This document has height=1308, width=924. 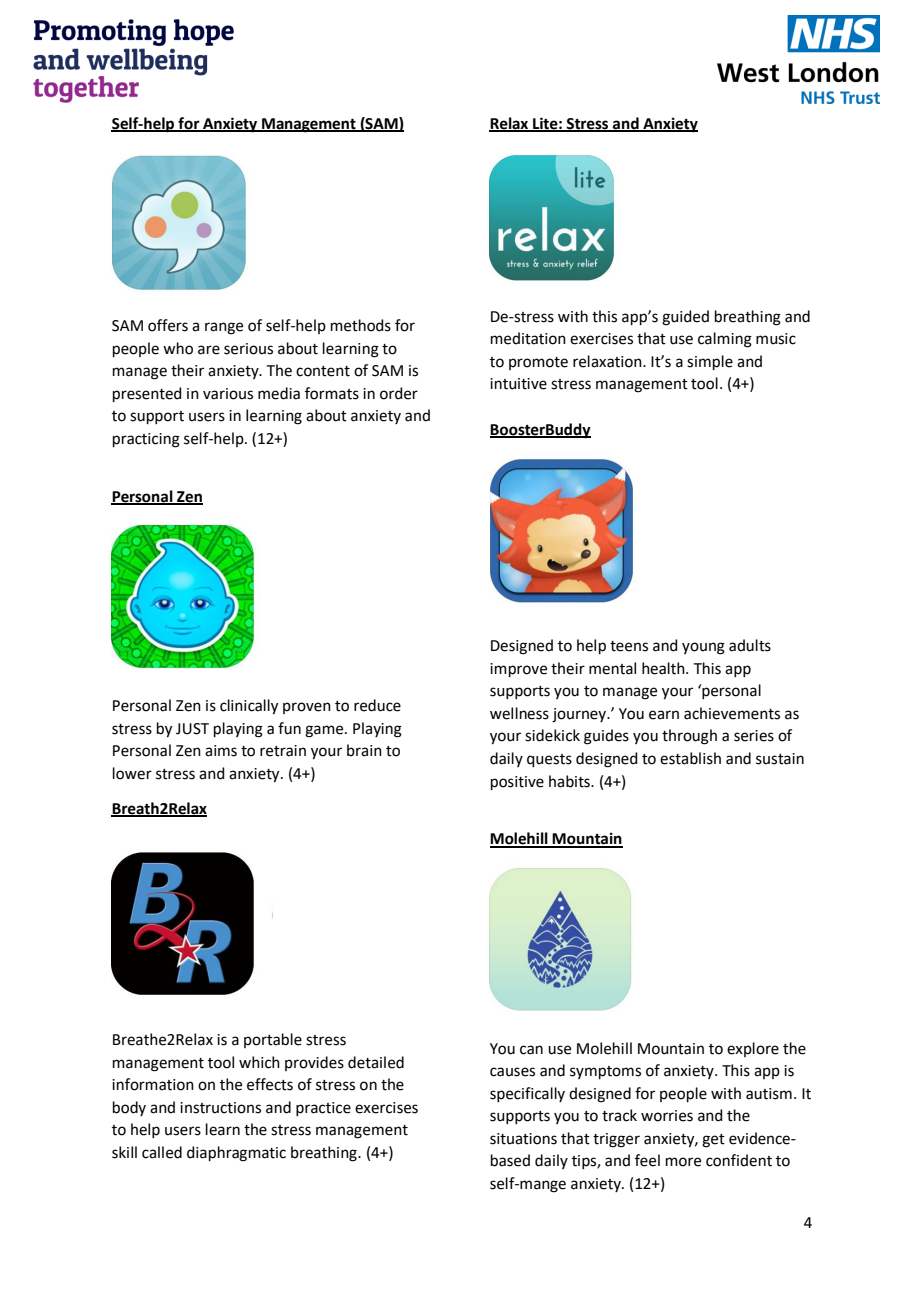 I want to click on are, so click(x=209, y=350).
